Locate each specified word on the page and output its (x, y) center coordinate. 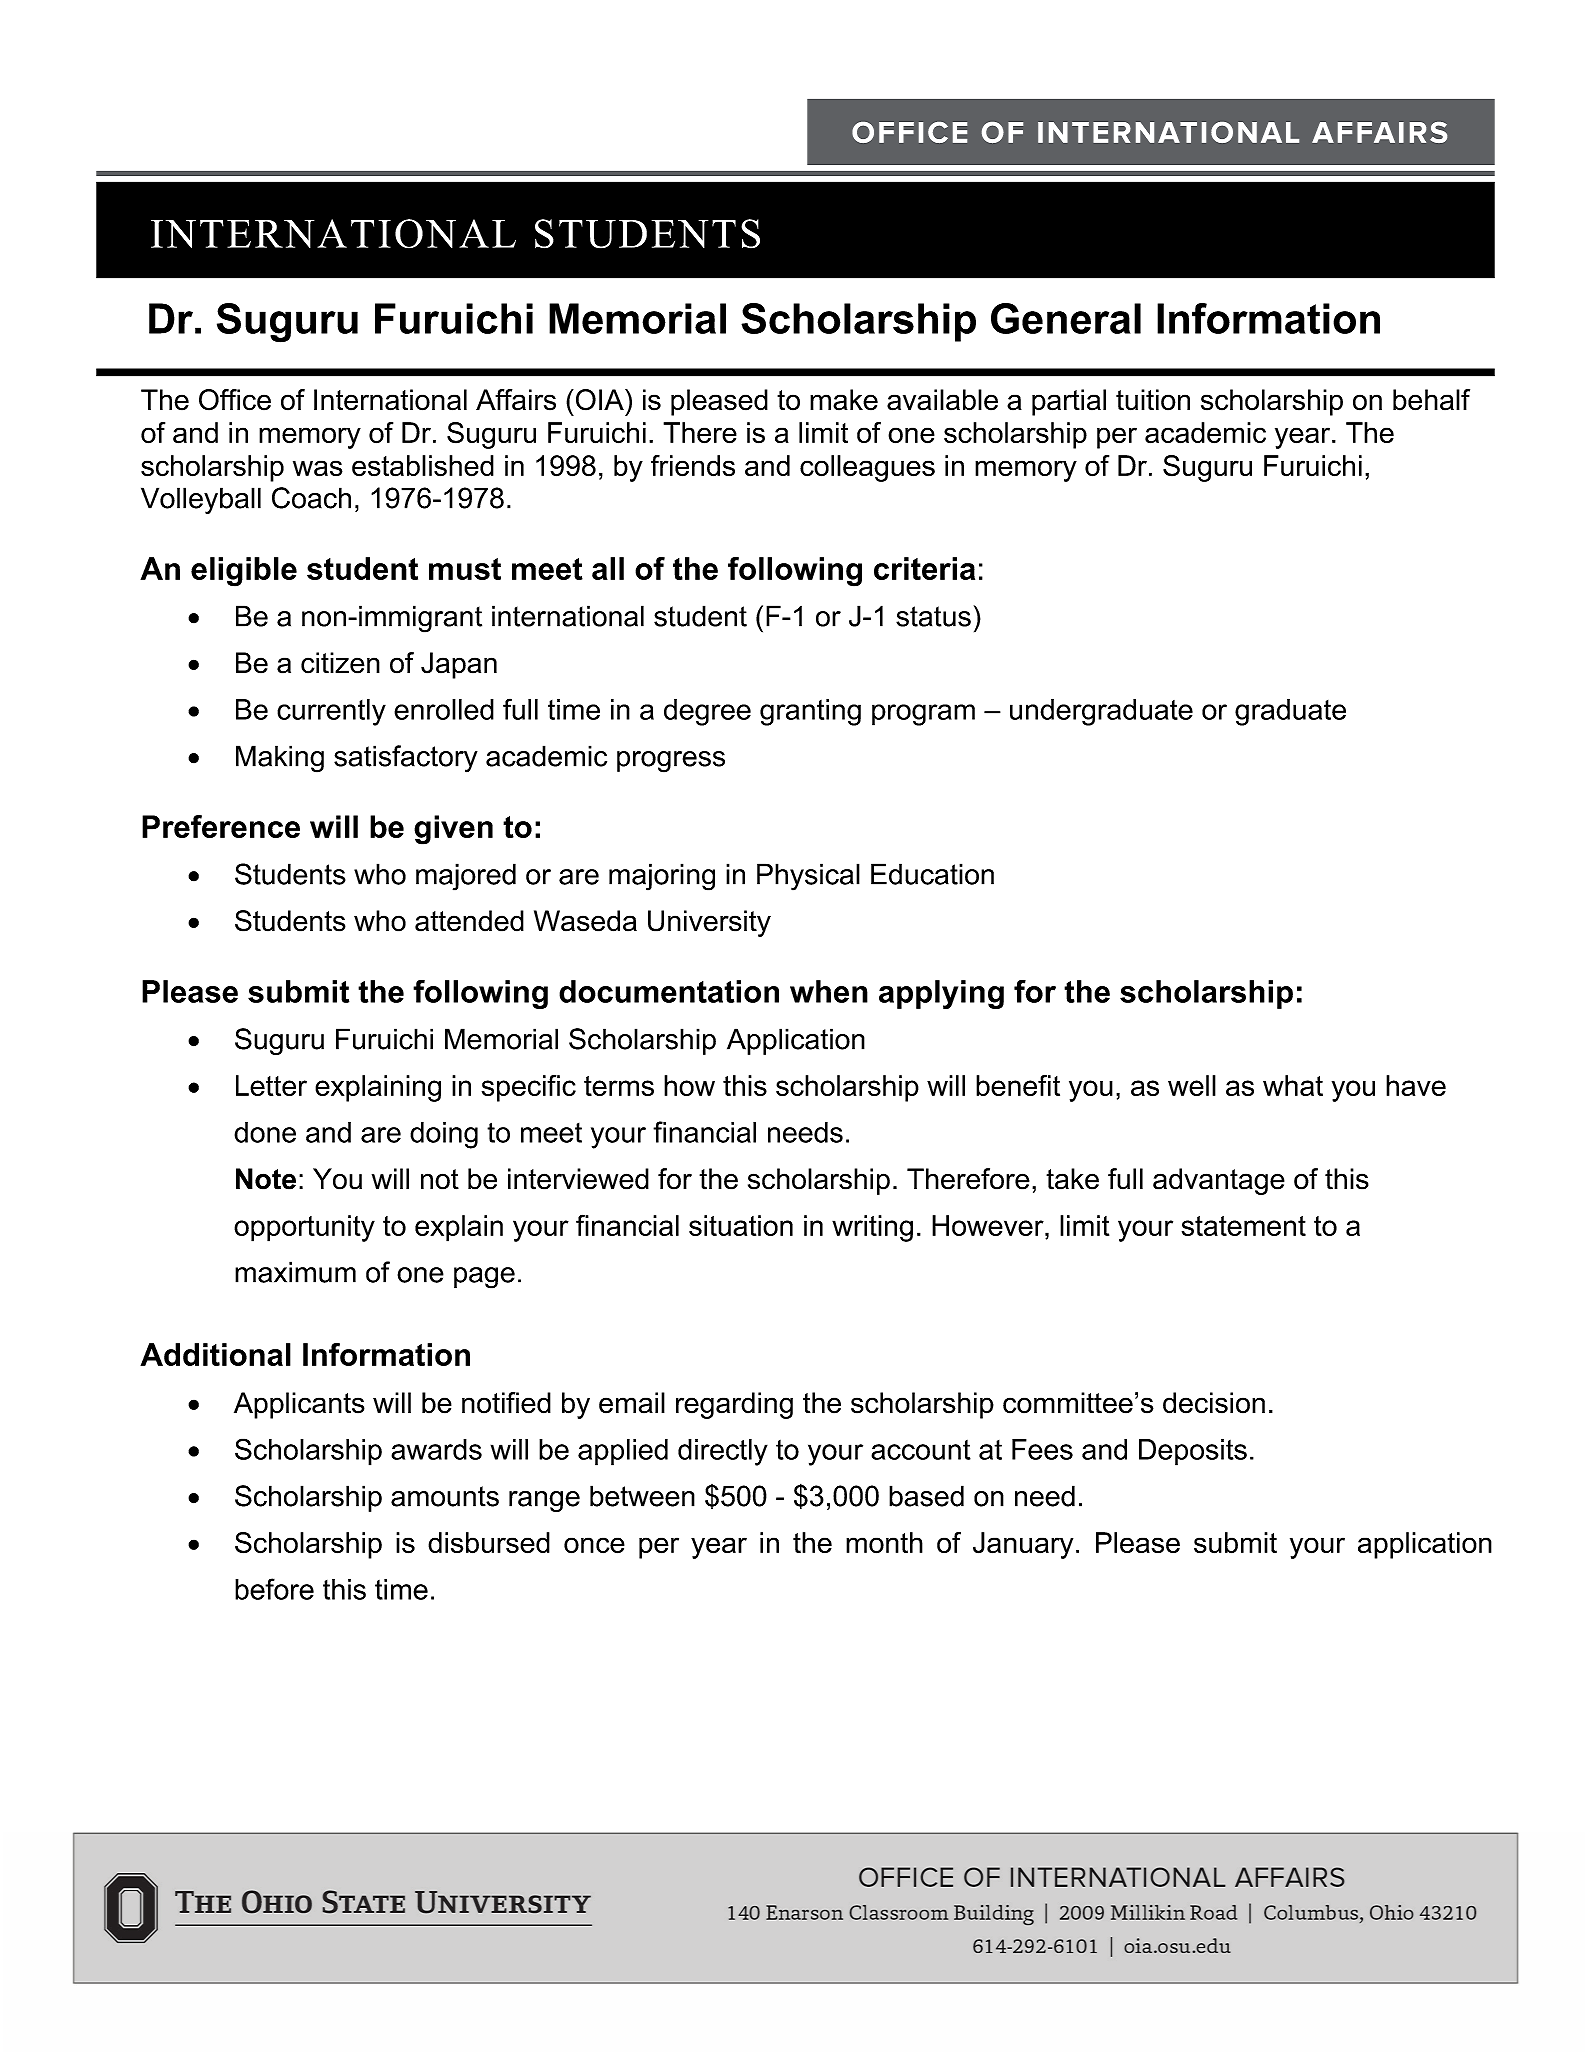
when (829, 991)
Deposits (1193, 1452)
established (423, 466)
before (274, 1589)
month (884, 1543)
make (844, 400)
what (1293, 1085)
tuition (1153, 400)
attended (469, 921)
